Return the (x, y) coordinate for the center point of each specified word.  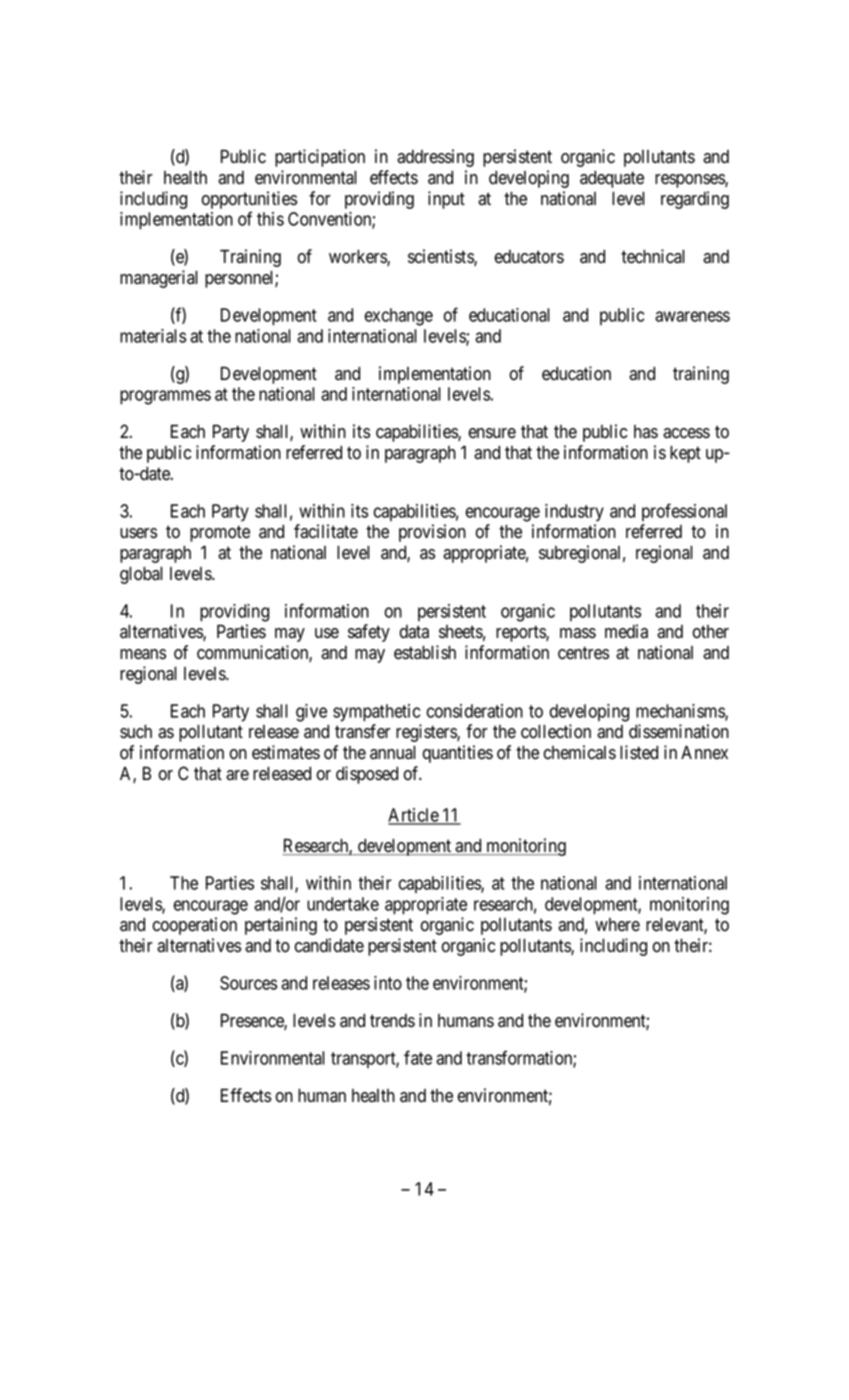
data (414, 632)
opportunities (249, 200)
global (141, 575)
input (446, 200)
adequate (612, 179)
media (626, 631)
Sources (248, 983)
